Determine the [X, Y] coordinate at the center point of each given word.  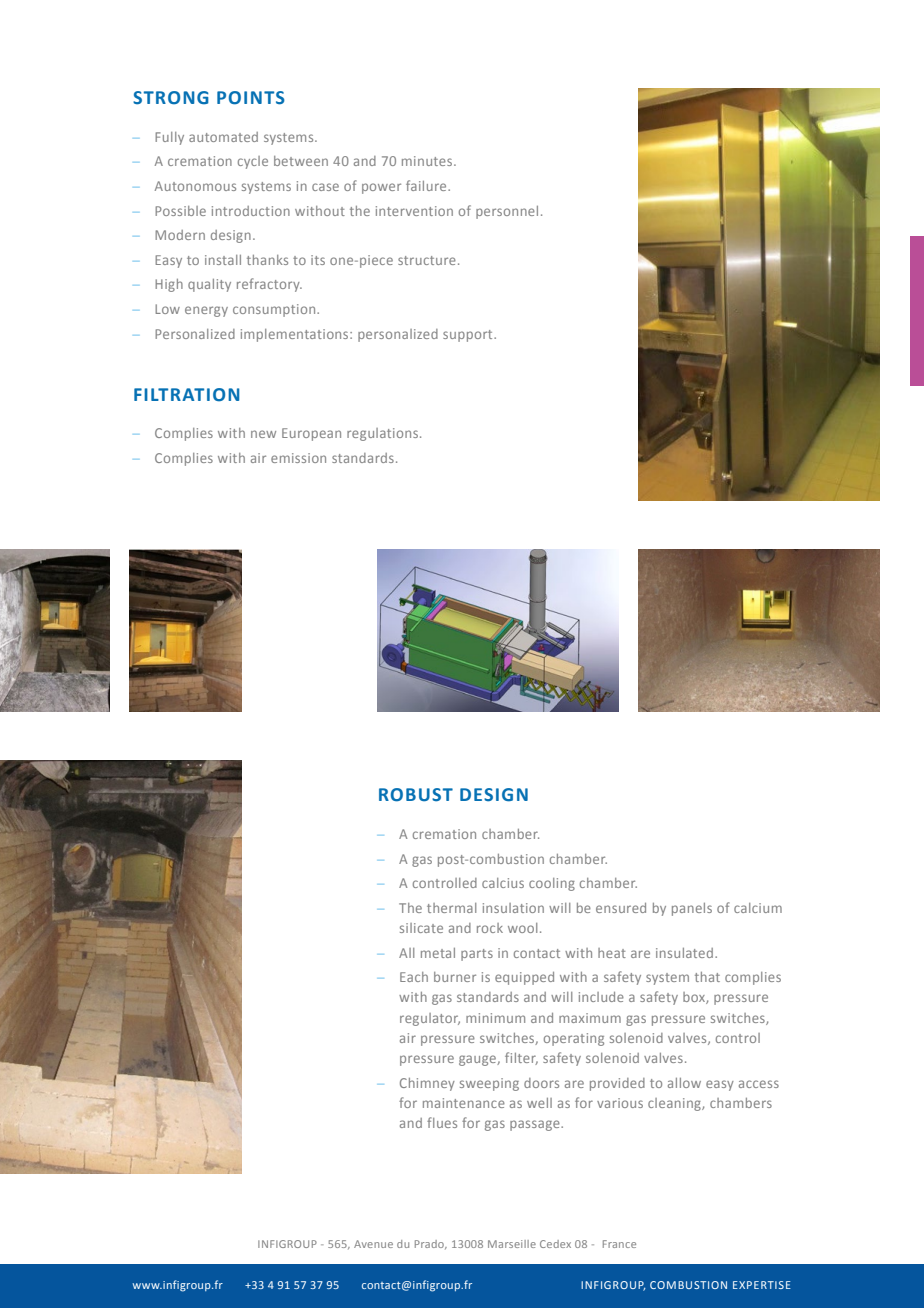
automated [223, 137]
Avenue [373, 1244]
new [263, 434]
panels [692, 909]
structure [427, 260]
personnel [507, 212]
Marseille [512, 1244]
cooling [552, 884]
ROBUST [416, 795]
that [707, 977]
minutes [428, 161]
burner [455, 977]
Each [414, 977]
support [469, 336]
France [619, 1244]
